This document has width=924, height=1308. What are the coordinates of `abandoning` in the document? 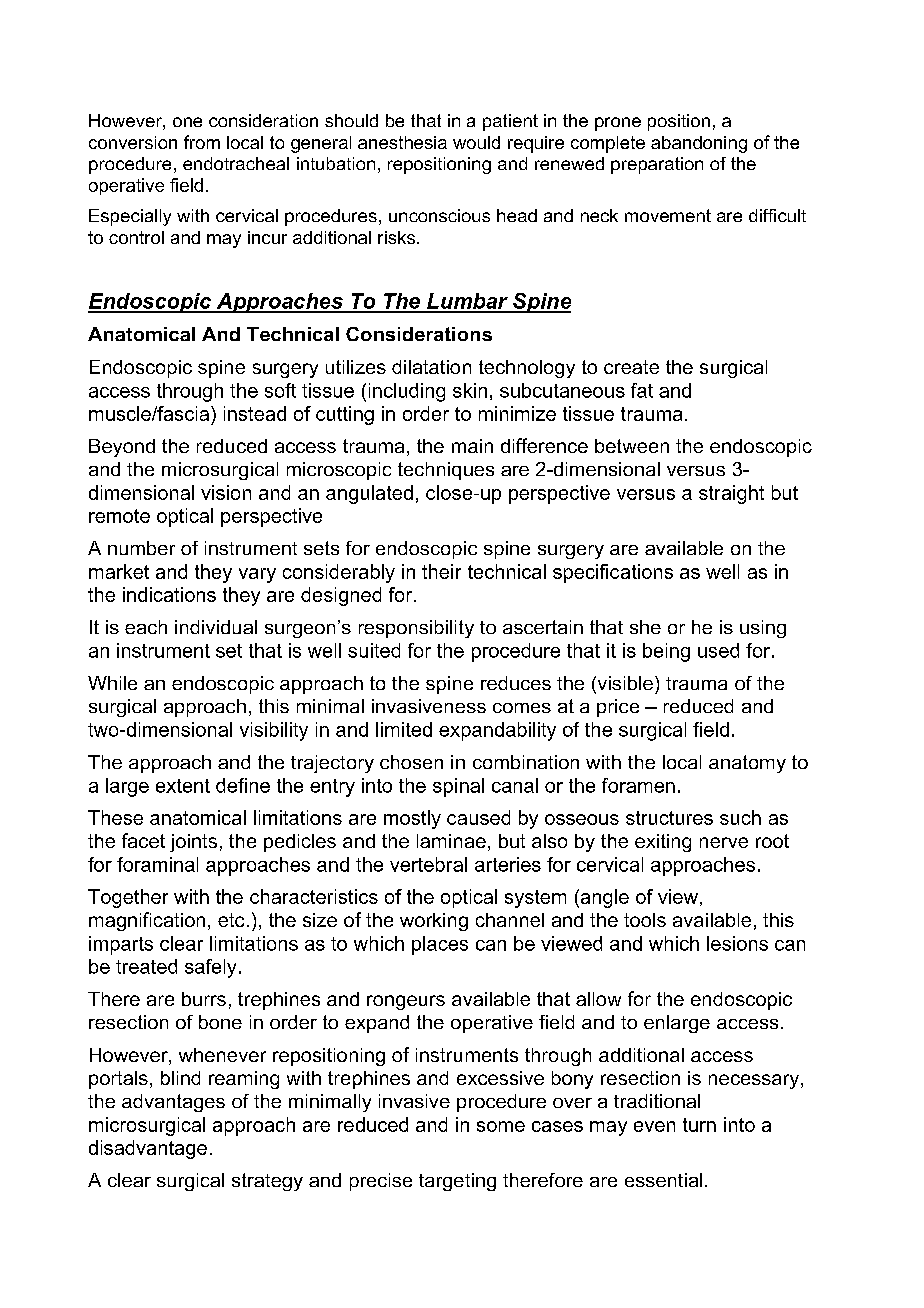 It's located at (699, 144).
